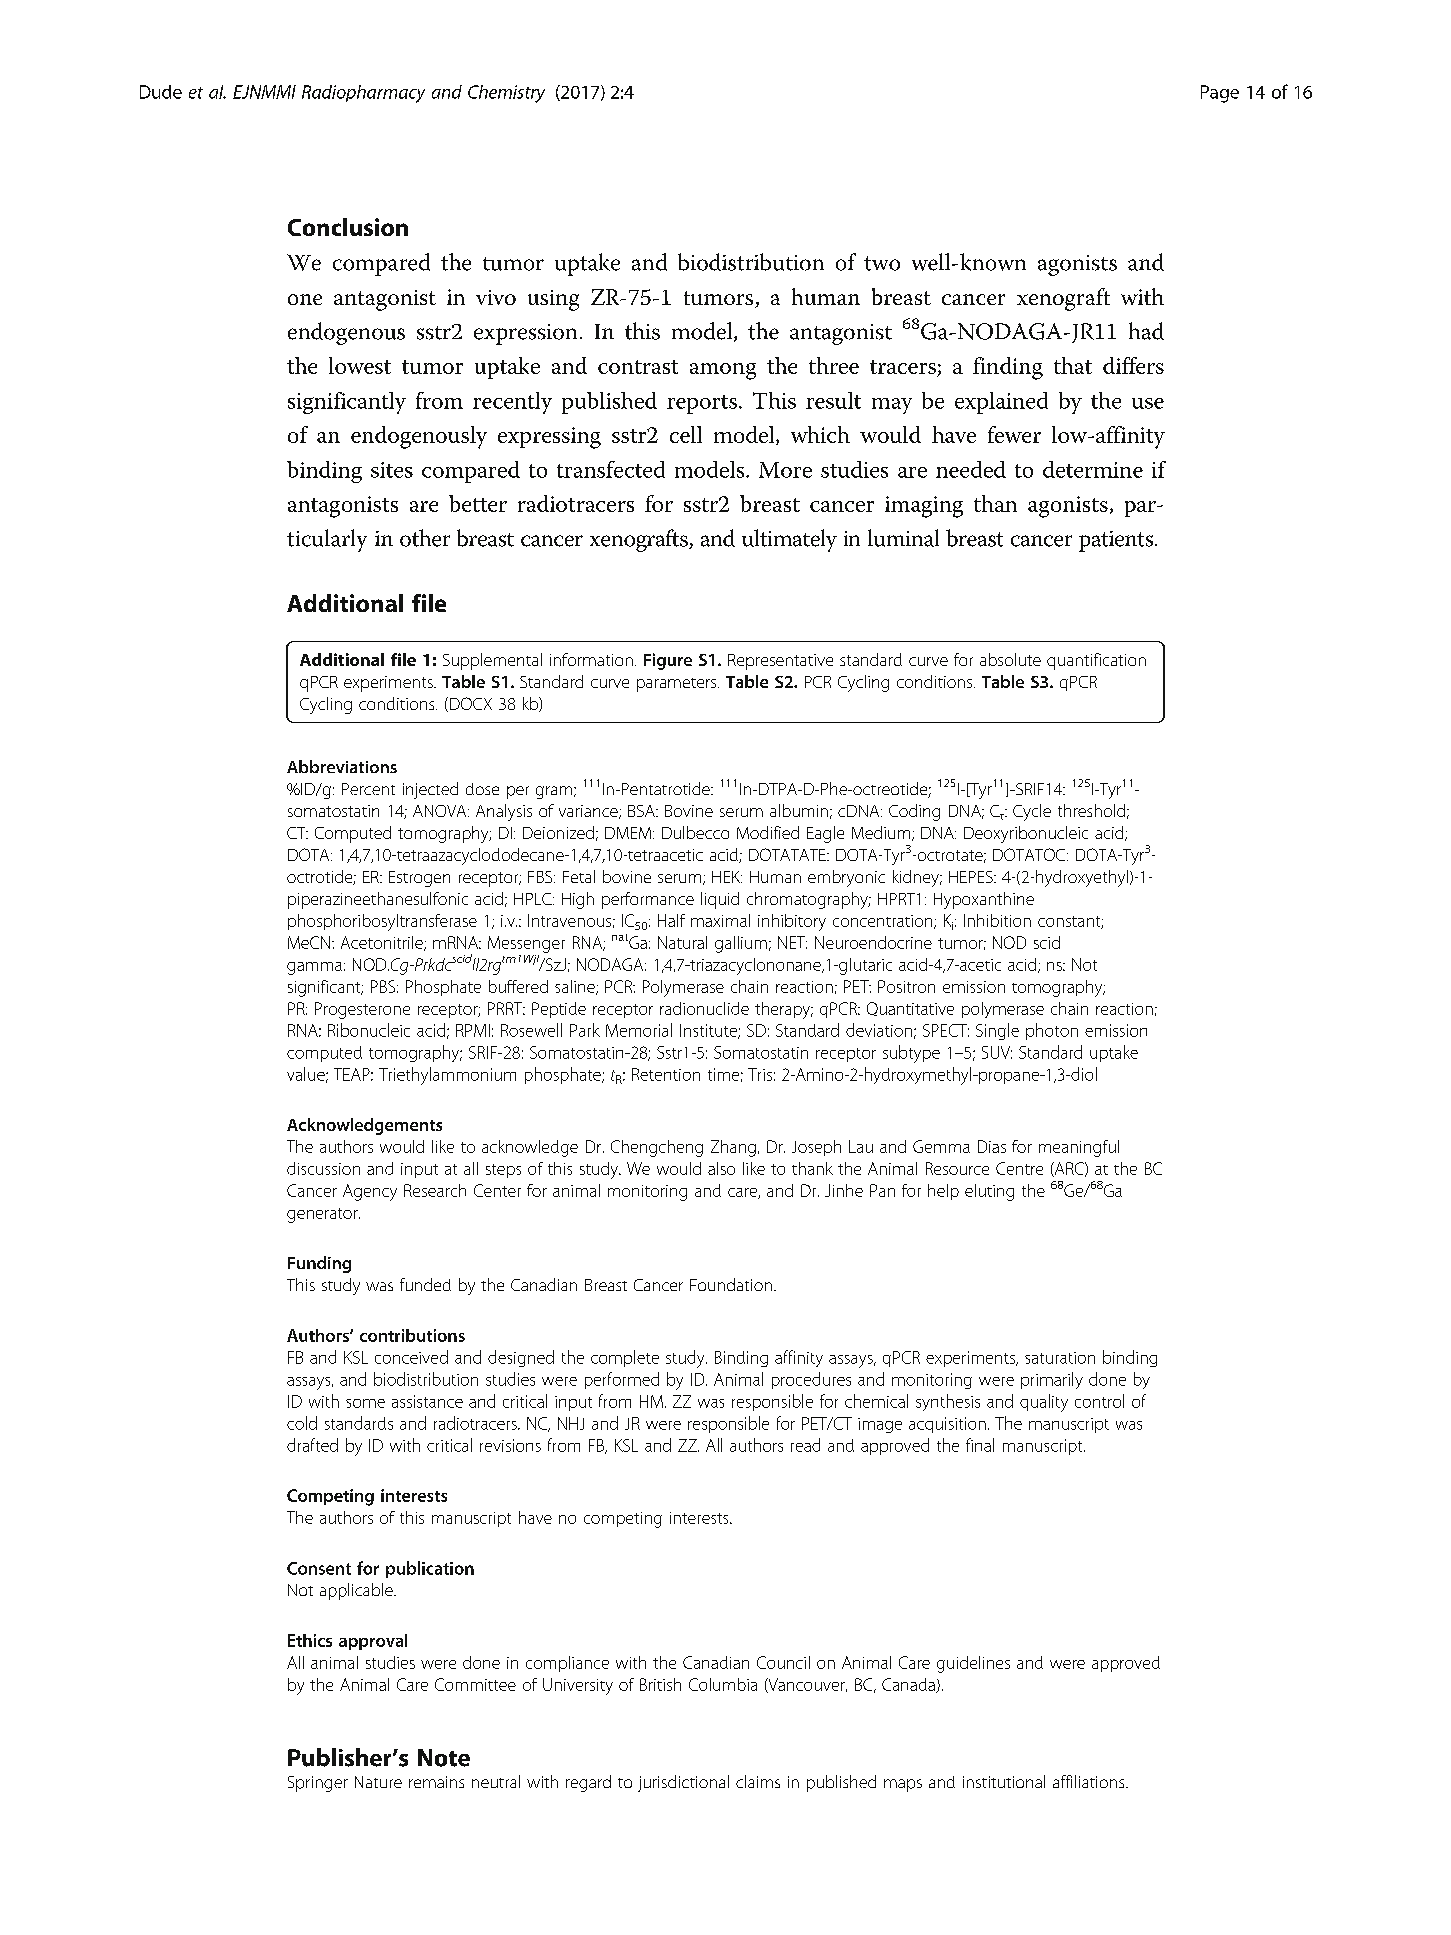  I want to click on Page, so click(1220, 94).
